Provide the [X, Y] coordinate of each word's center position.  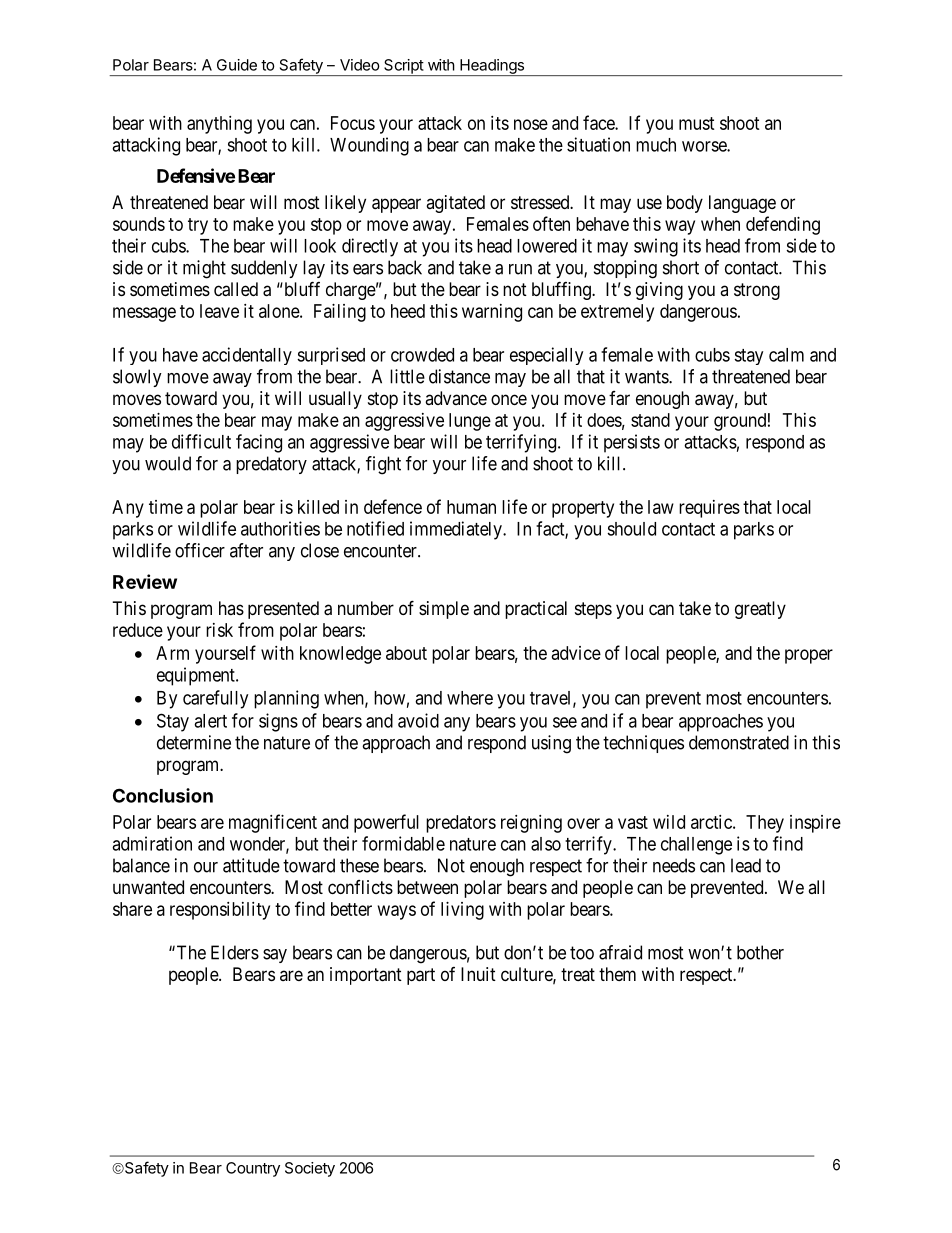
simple [444, 610]
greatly [760, 610]
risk [219, 630]
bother [760, 952]
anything [219, 125]
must [697, 123]
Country [253, 1169]
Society [310, 1169]
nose [531, 124]
